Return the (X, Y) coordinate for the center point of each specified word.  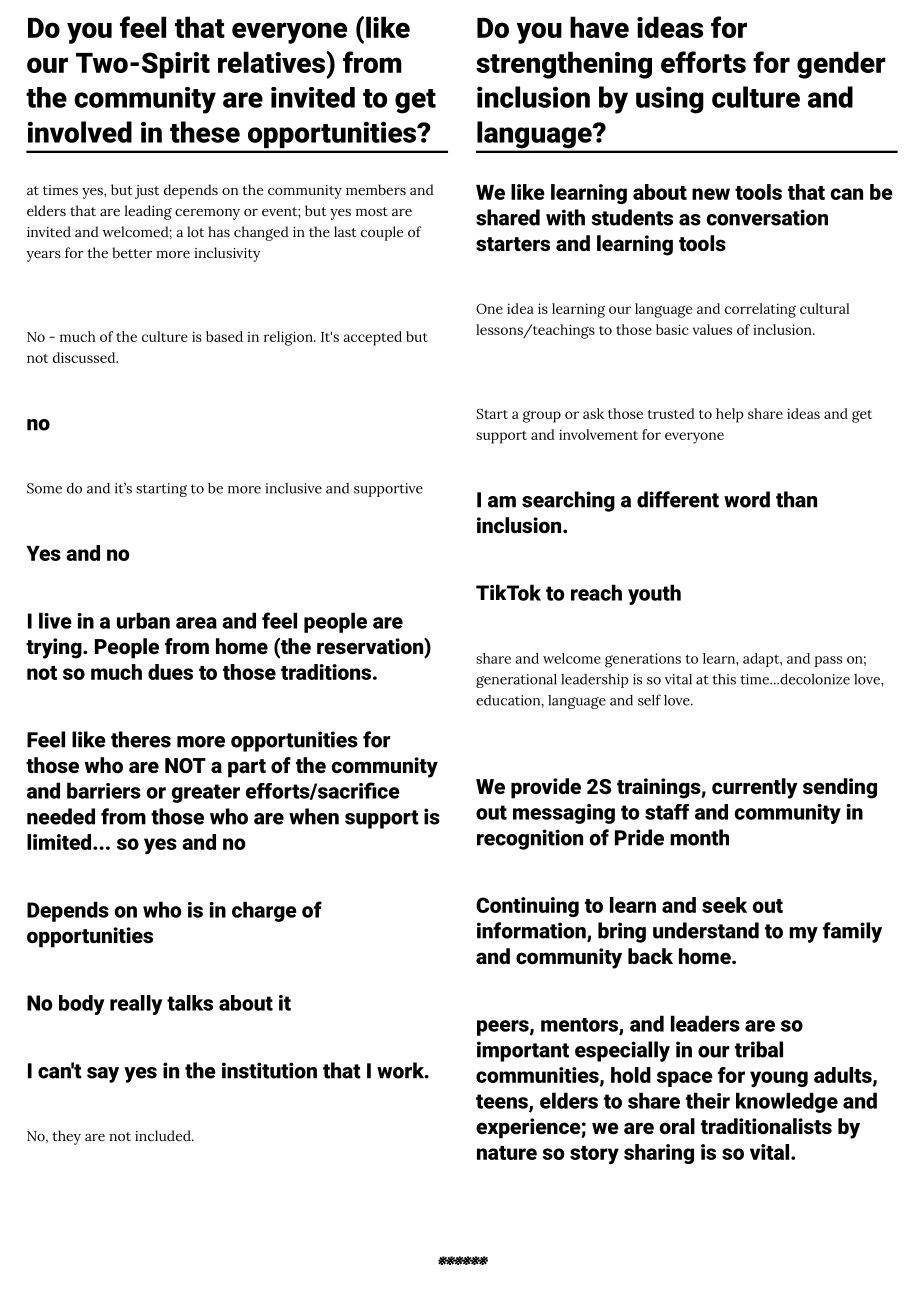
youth (654, 594)
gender (841, 65)
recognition (530, 839)
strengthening (564, 65)
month (699, 837)
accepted (372, 338)
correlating (760, 310)
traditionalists (766, 1126)
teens (503, 1102)
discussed (85, 357)
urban (143, 620)
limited (60, 842)
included (164, 1135)
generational (516, 680)
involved (80, 132)
